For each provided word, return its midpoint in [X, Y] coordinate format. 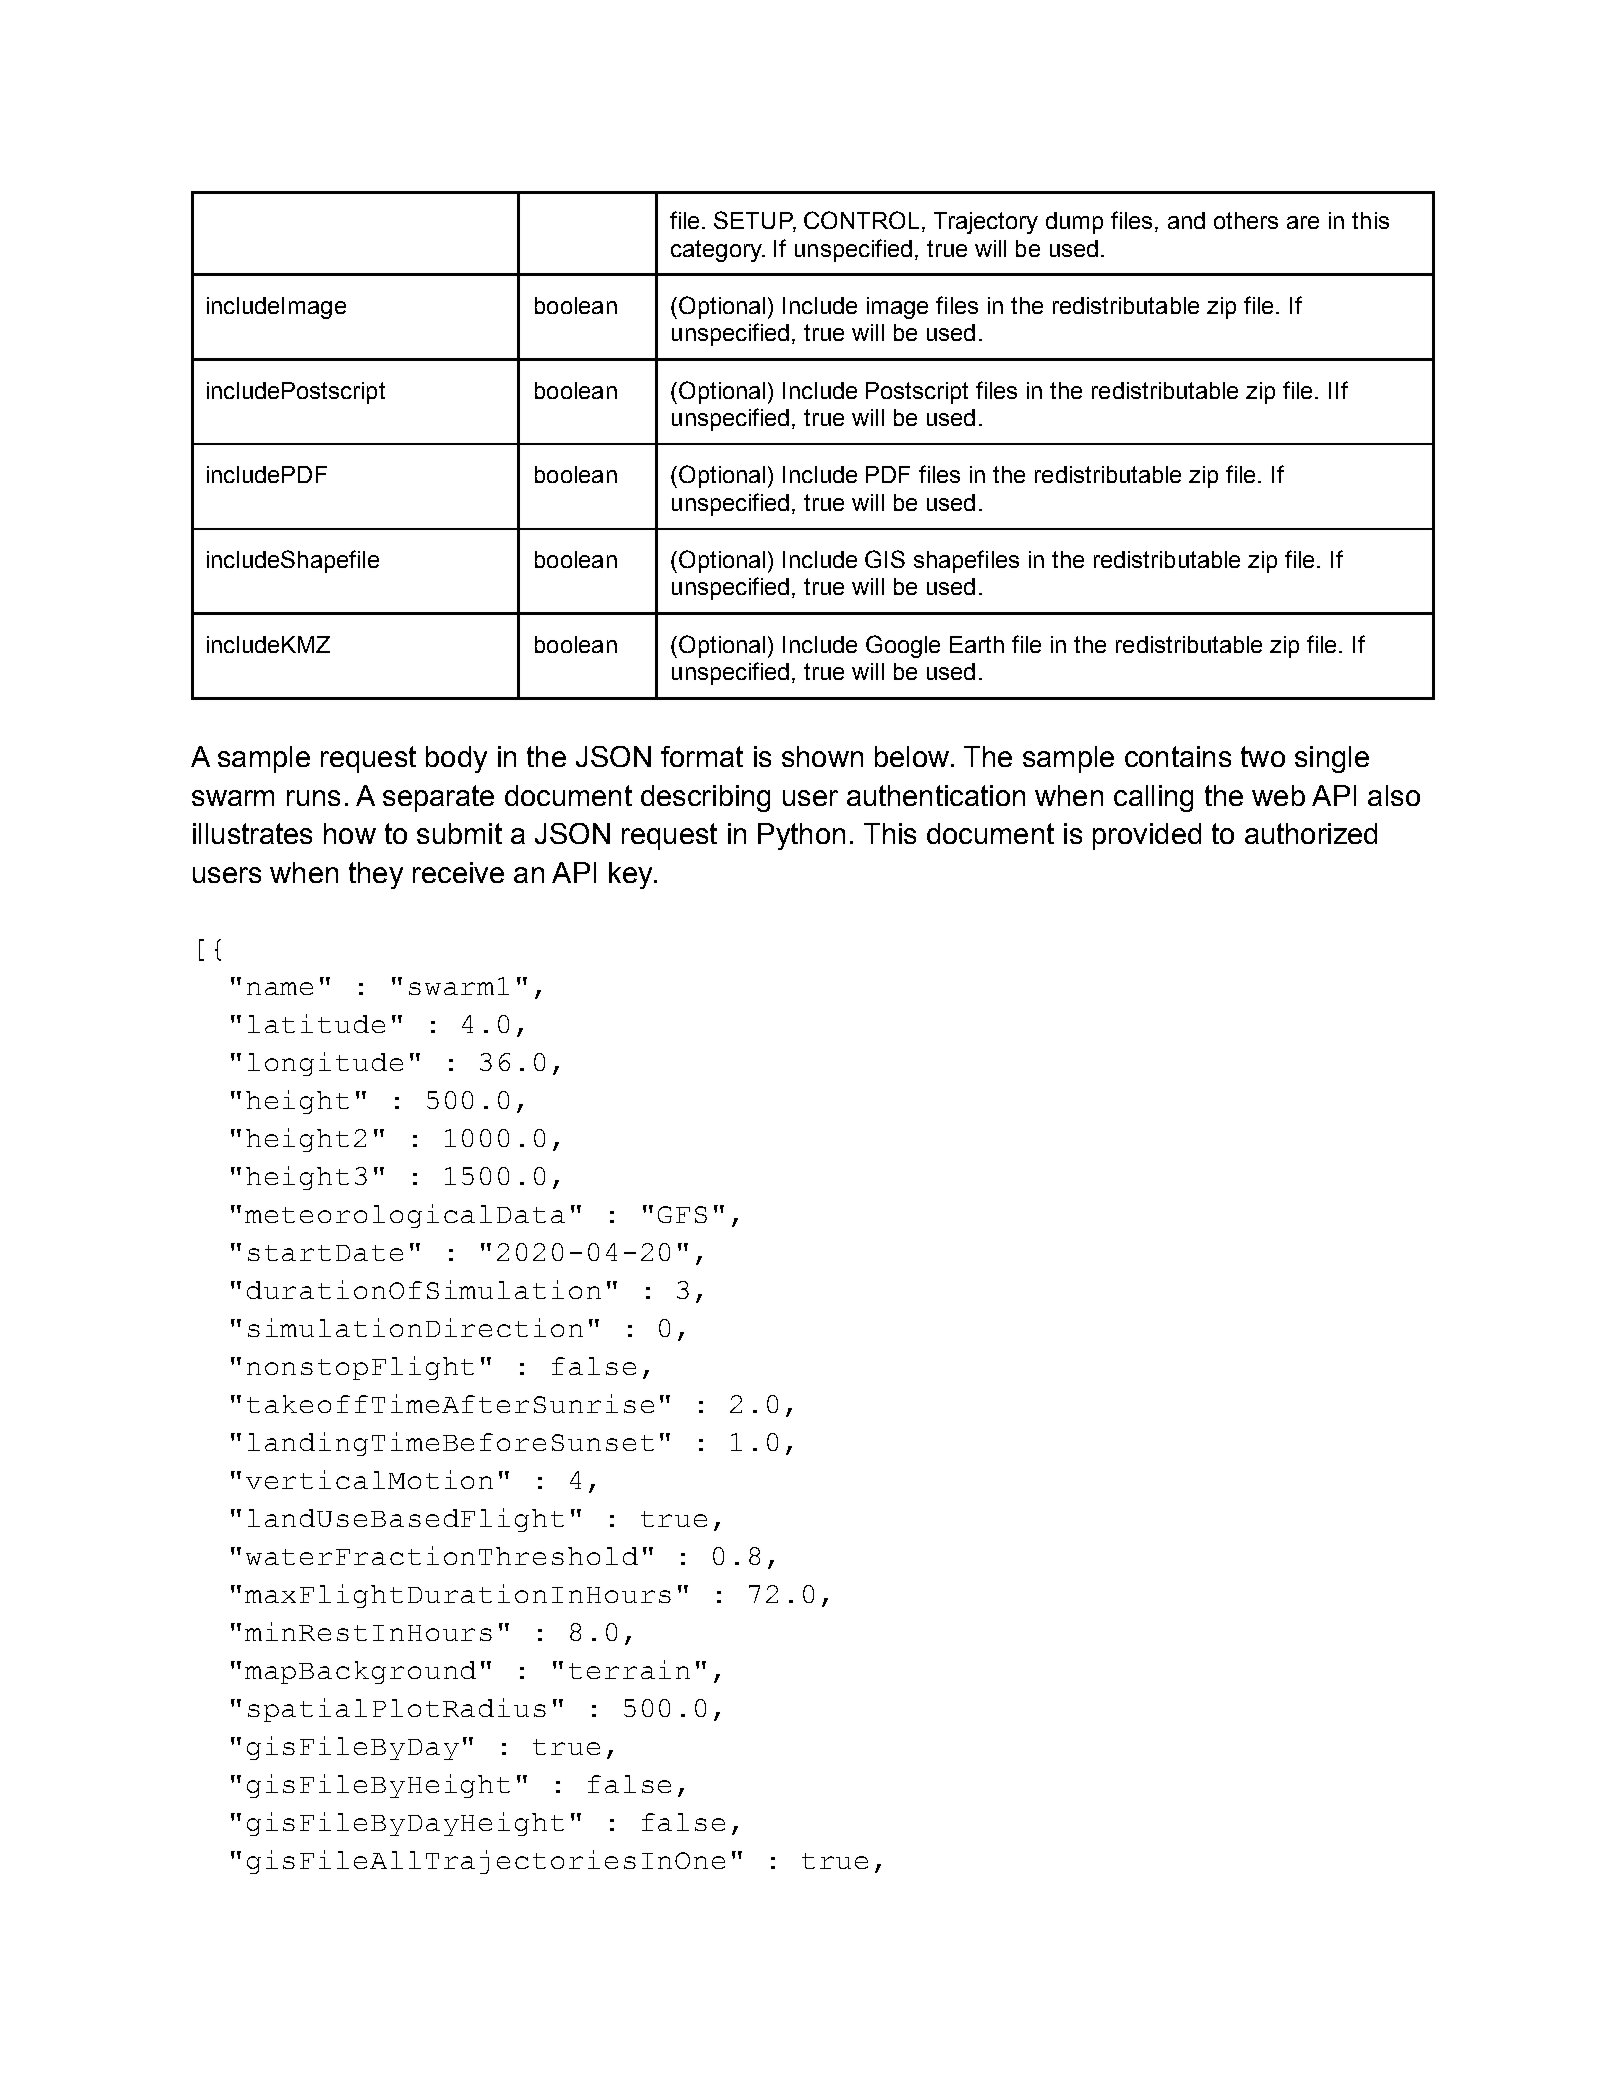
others [1246, 220]
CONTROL [861, 220]
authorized [1311, 833]
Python [801, 836]
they [376, 875]
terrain [629, 1669]
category [717, 251]
